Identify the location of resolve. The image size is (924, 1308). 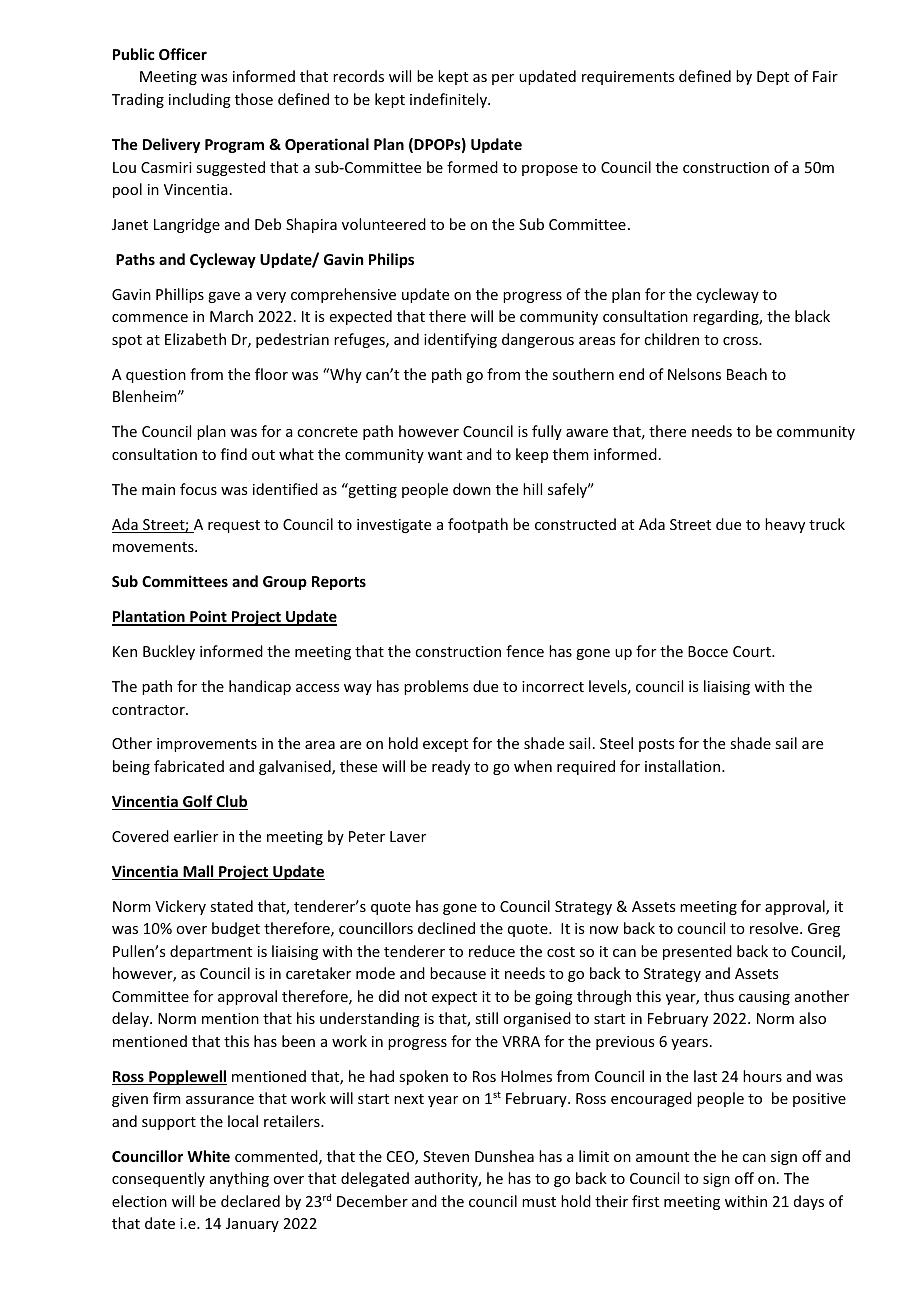
(775, 928).
